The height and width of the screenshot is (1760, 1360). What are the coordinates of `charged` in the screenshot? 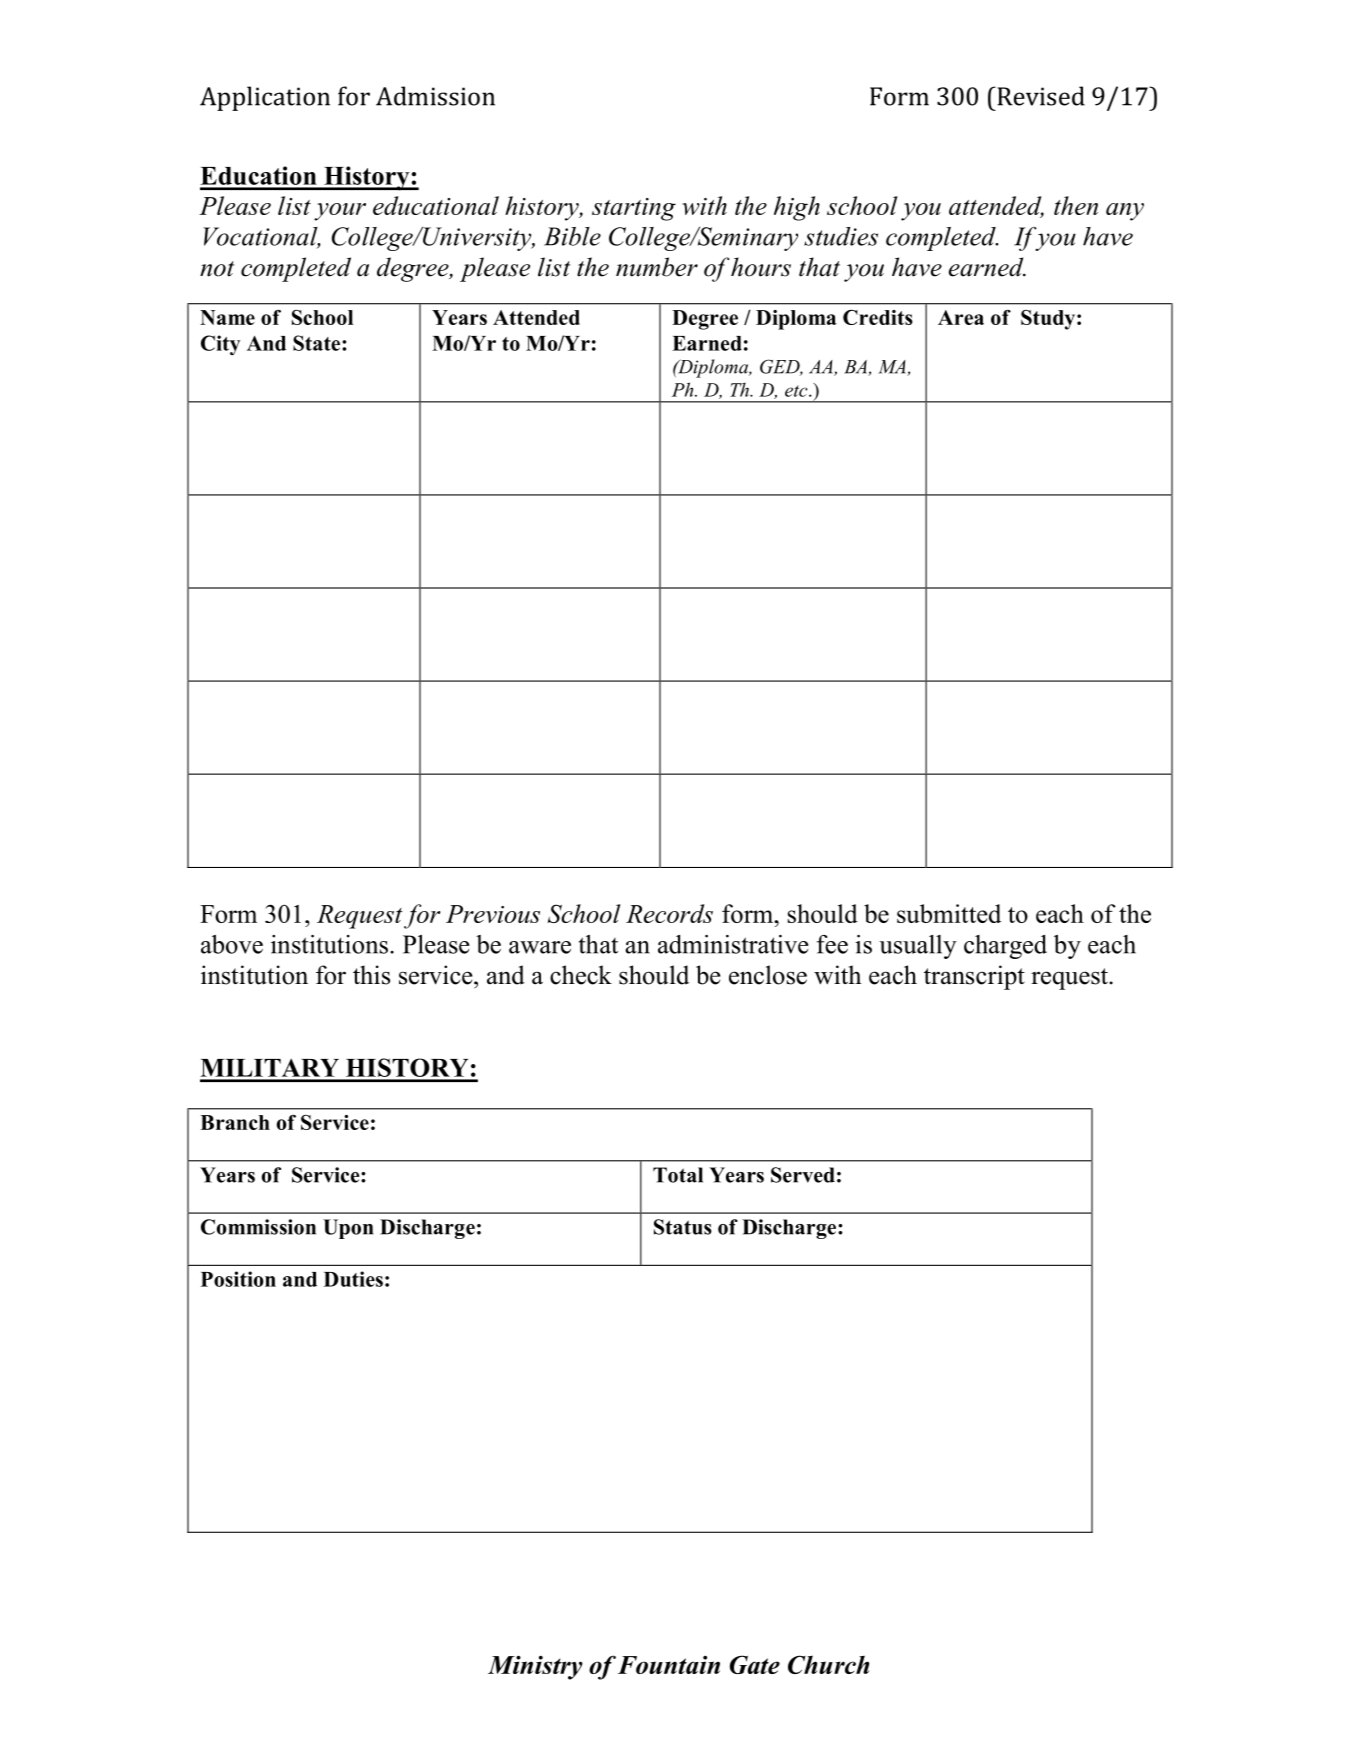 It's located at (1005, 947).
